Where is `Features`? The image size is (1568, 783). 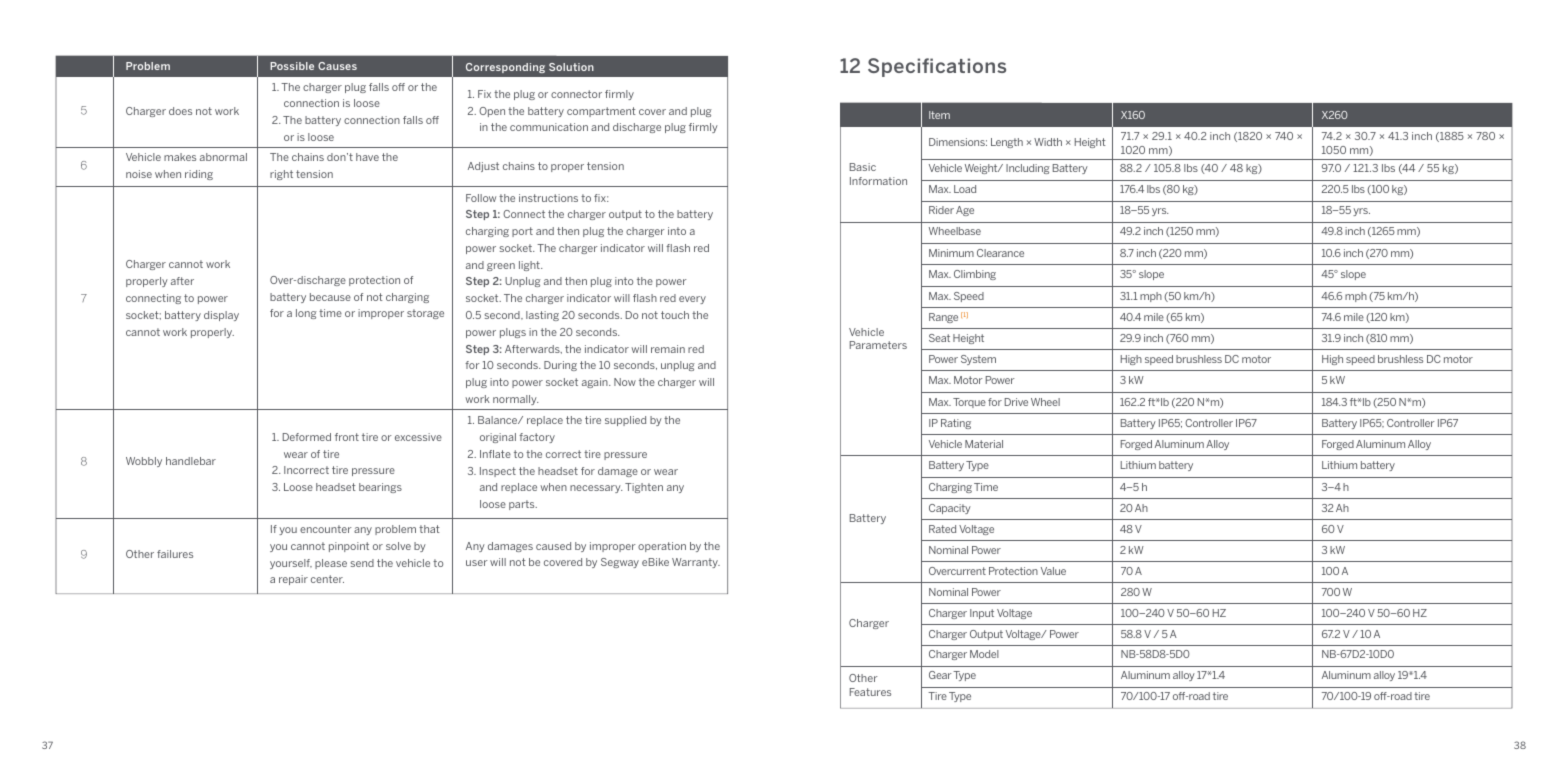
Features is located at coordinates (870, 692).
